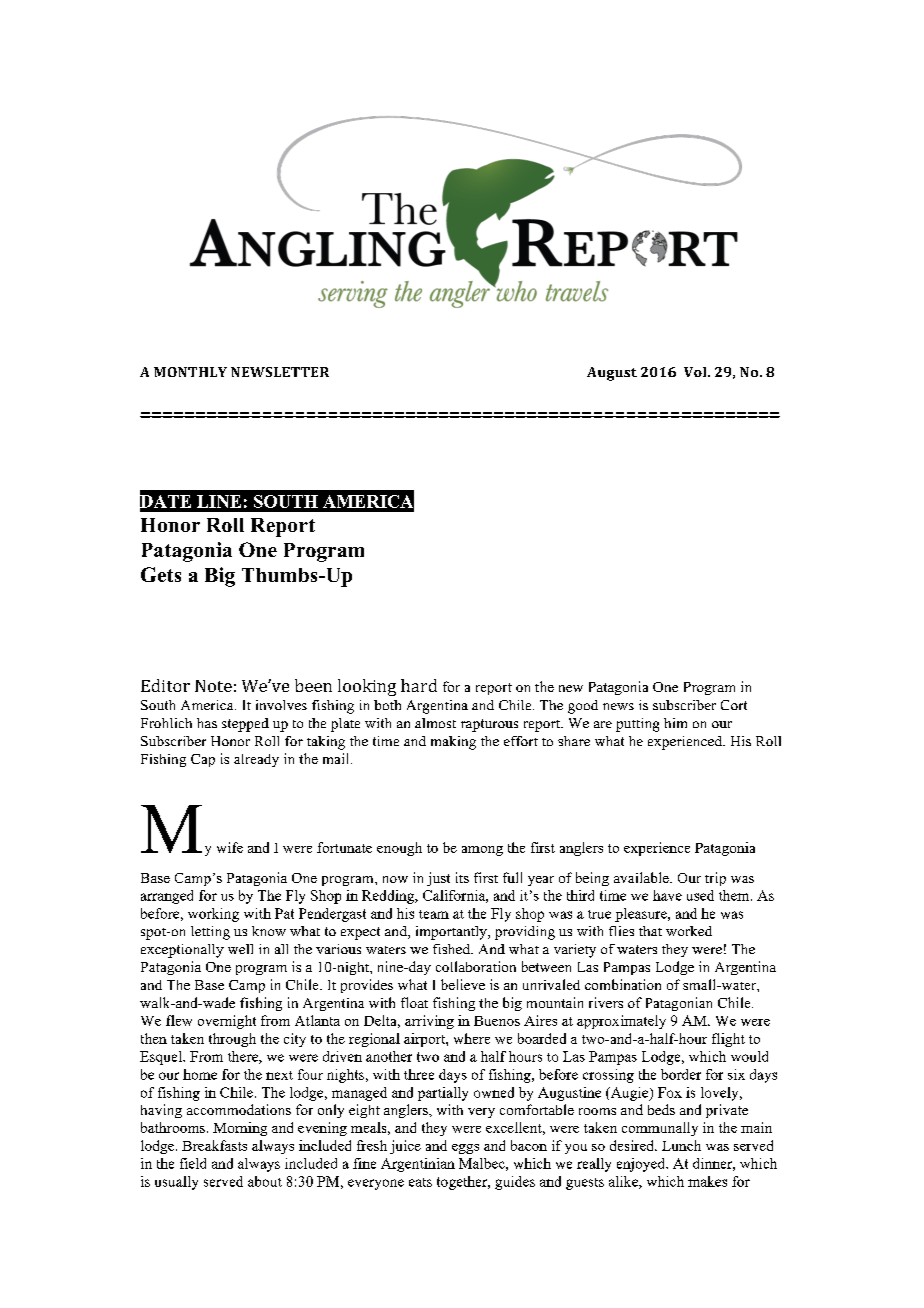  I want to click on him, so click(675, 723).
